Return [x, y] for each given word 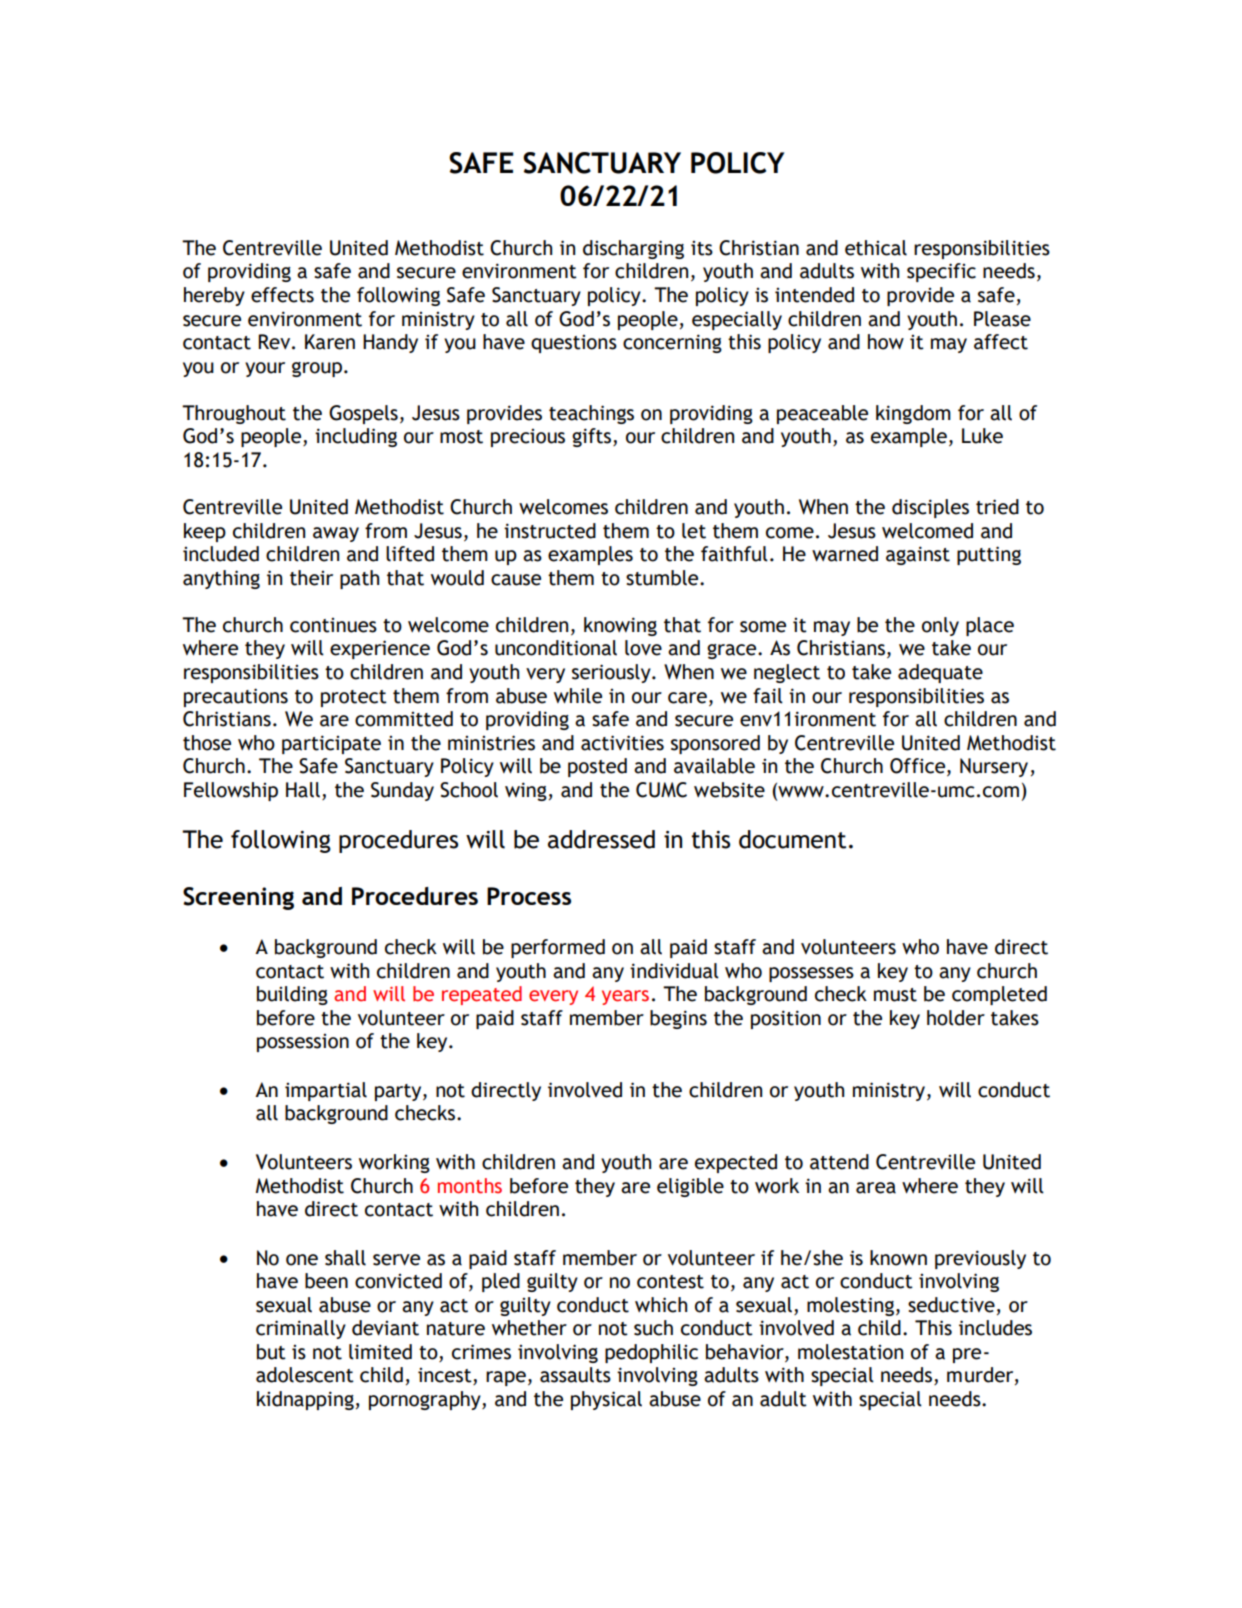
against [918, 555]
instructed [550, 531]
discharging [633, 249]
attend [839, 1162]
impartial [326, 1091]
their [311, 578]
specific [941, 272]
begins [678, 1019]
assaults [575, 1375]
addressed [601, 839]
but [271, 1352]
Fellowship [231, 791]
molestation [850, 1352]
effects [282, 295]
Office [919, 767]
